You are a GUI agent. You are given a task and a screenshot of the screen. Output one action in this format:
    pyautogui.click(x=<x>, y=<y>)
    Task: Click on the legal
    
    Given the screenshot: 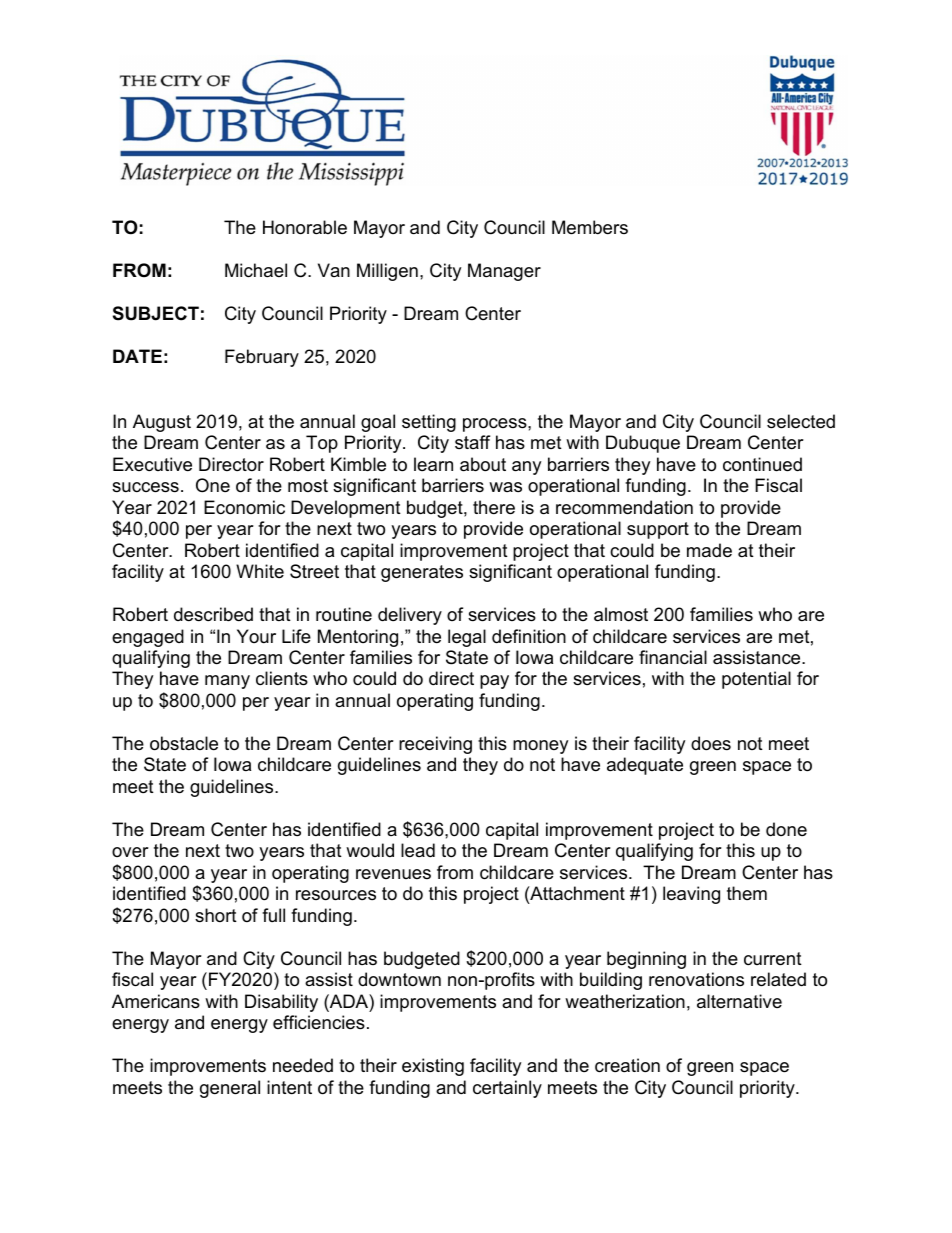 What is the action you would take?
    pyautogui.click(x=467, y=638)
